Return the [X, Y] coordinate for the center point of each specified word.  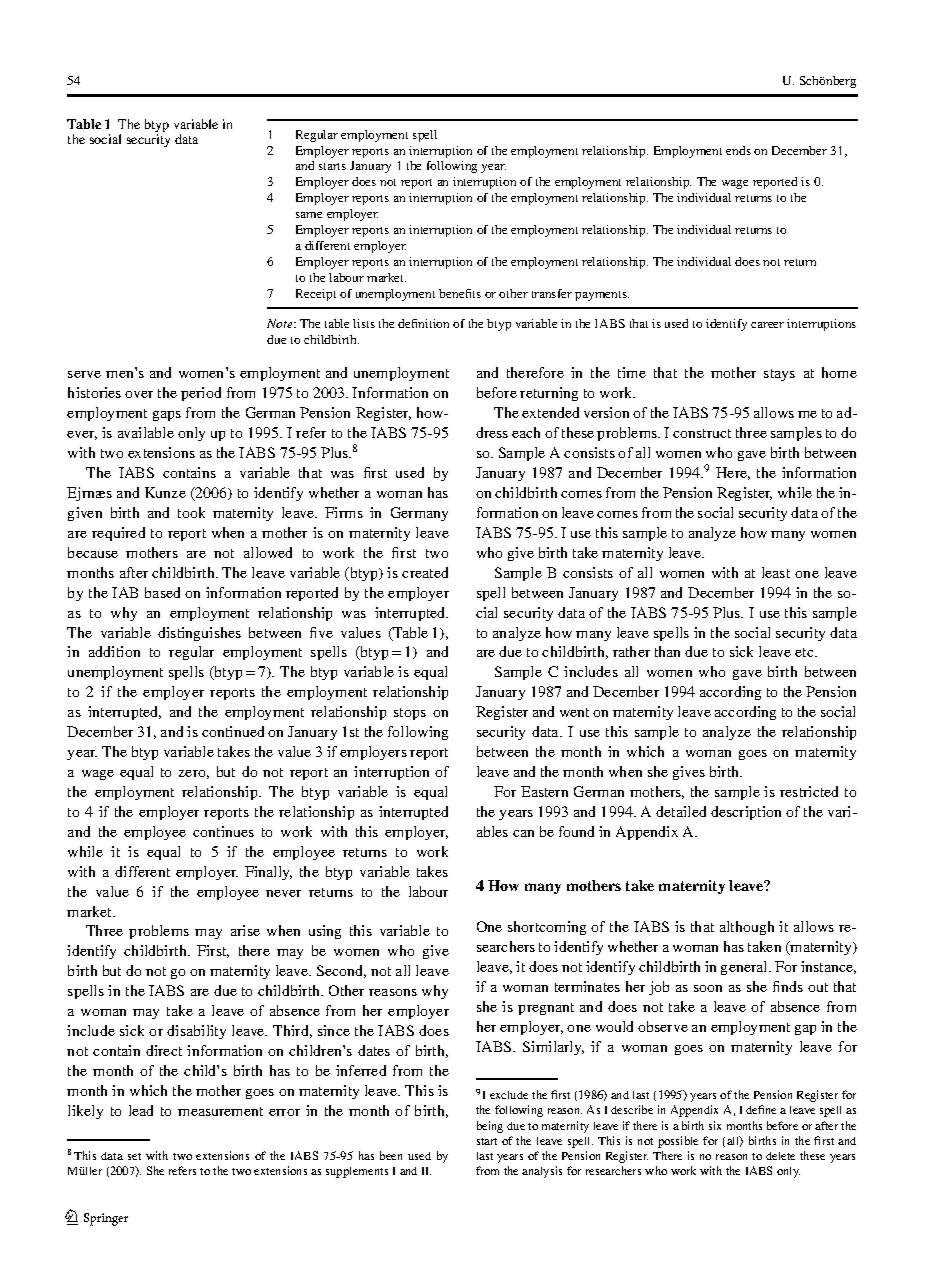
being [490, 1127]
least [776, 572]
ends [738, 150]
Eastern [544, 791]
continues [223, 831]
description [746, 813]
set [134, 1156]
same [309, 215]
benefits [460, 293]
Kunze [165, 492]
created [425, 572]
